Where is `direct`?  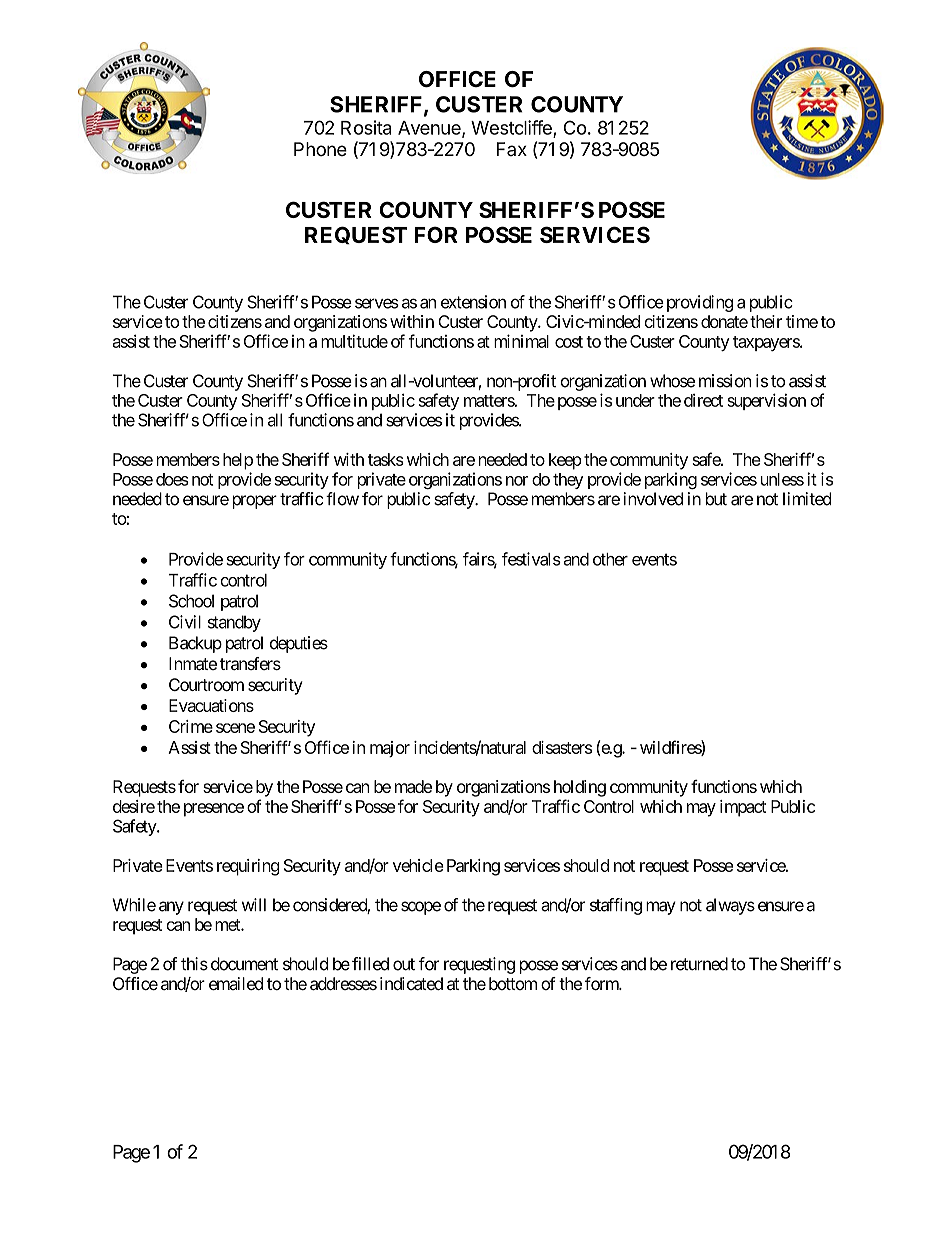 direct is located at coordinates (703, 400).
